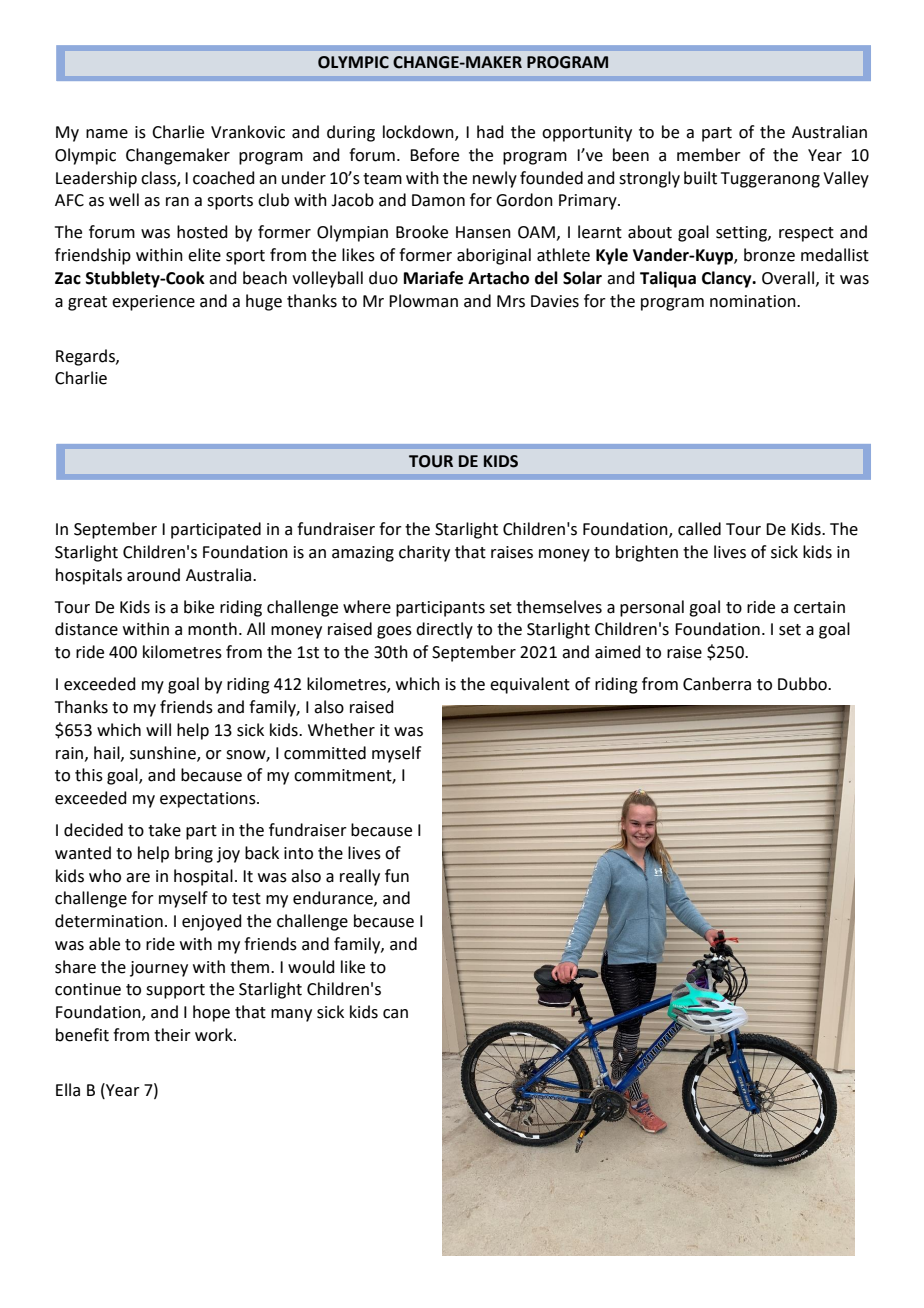  I want to click on sunshine, so click(164, 753).
